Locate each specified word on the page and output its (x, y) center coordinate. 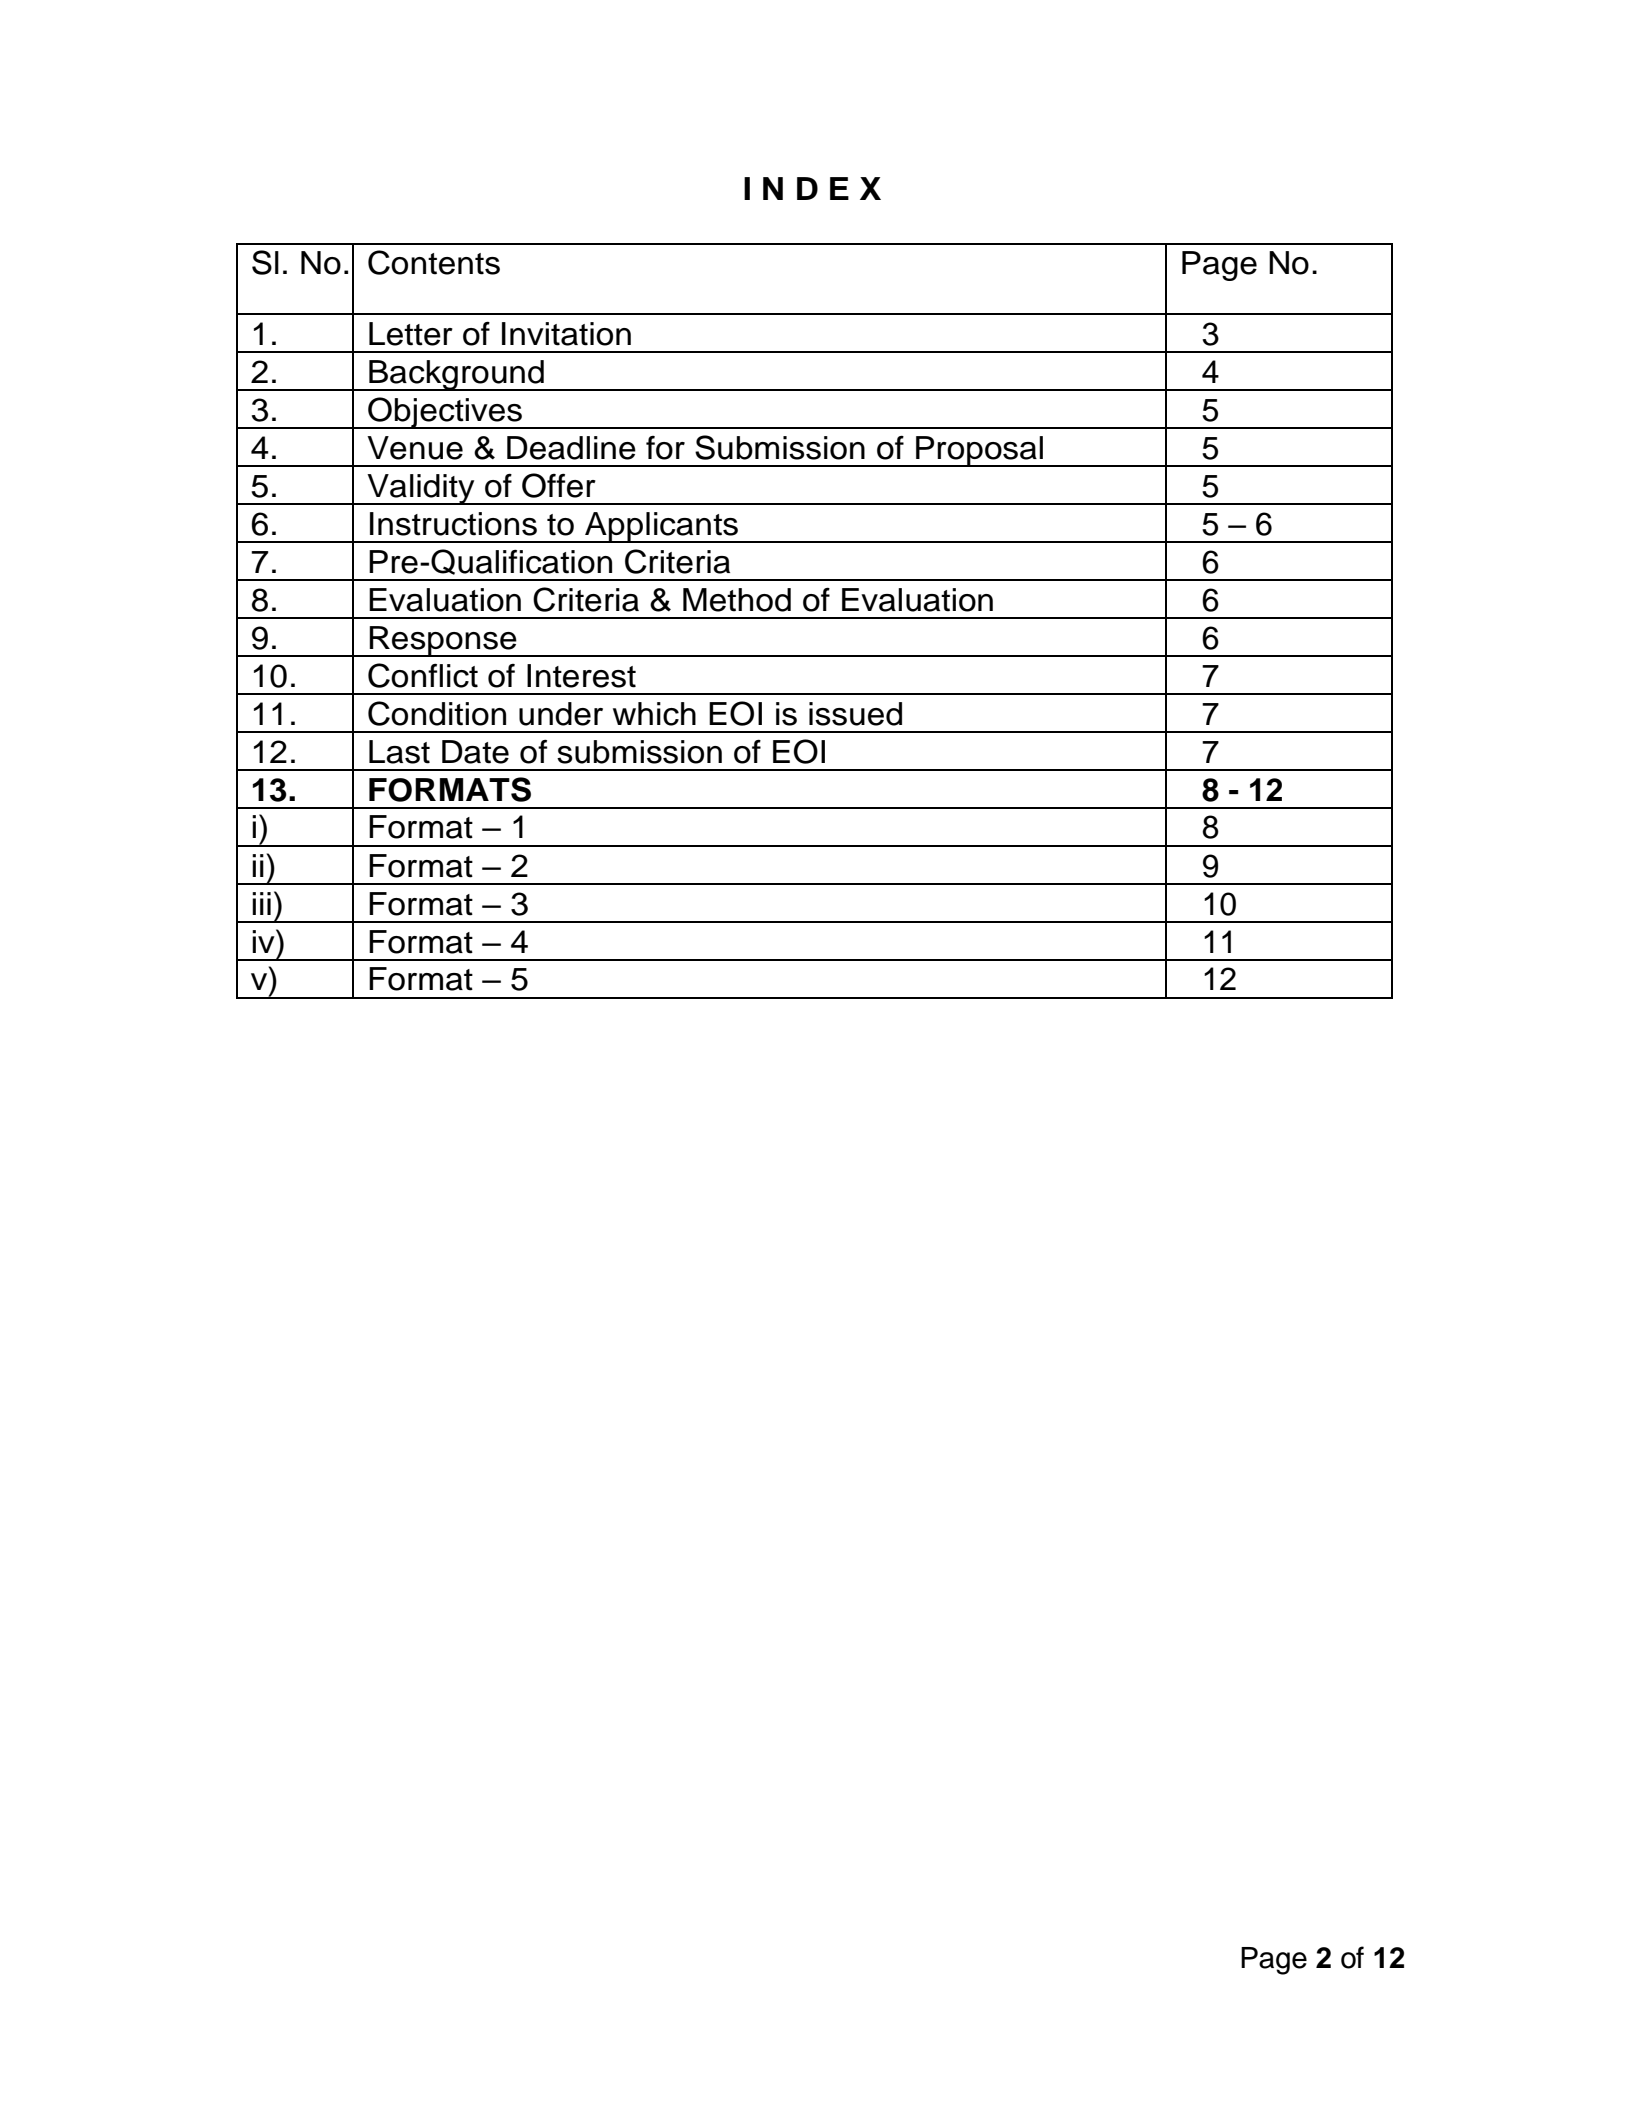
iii (261, 903)
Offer (559, 485)
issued (855, 714)
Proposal (979, 451)
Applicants (662, 527)
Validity (421, 489)
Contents (434, 262)
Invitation (566, 334)
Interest (581, 676)
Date (475, 752)
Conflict (423, 675)
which (654, 714)
